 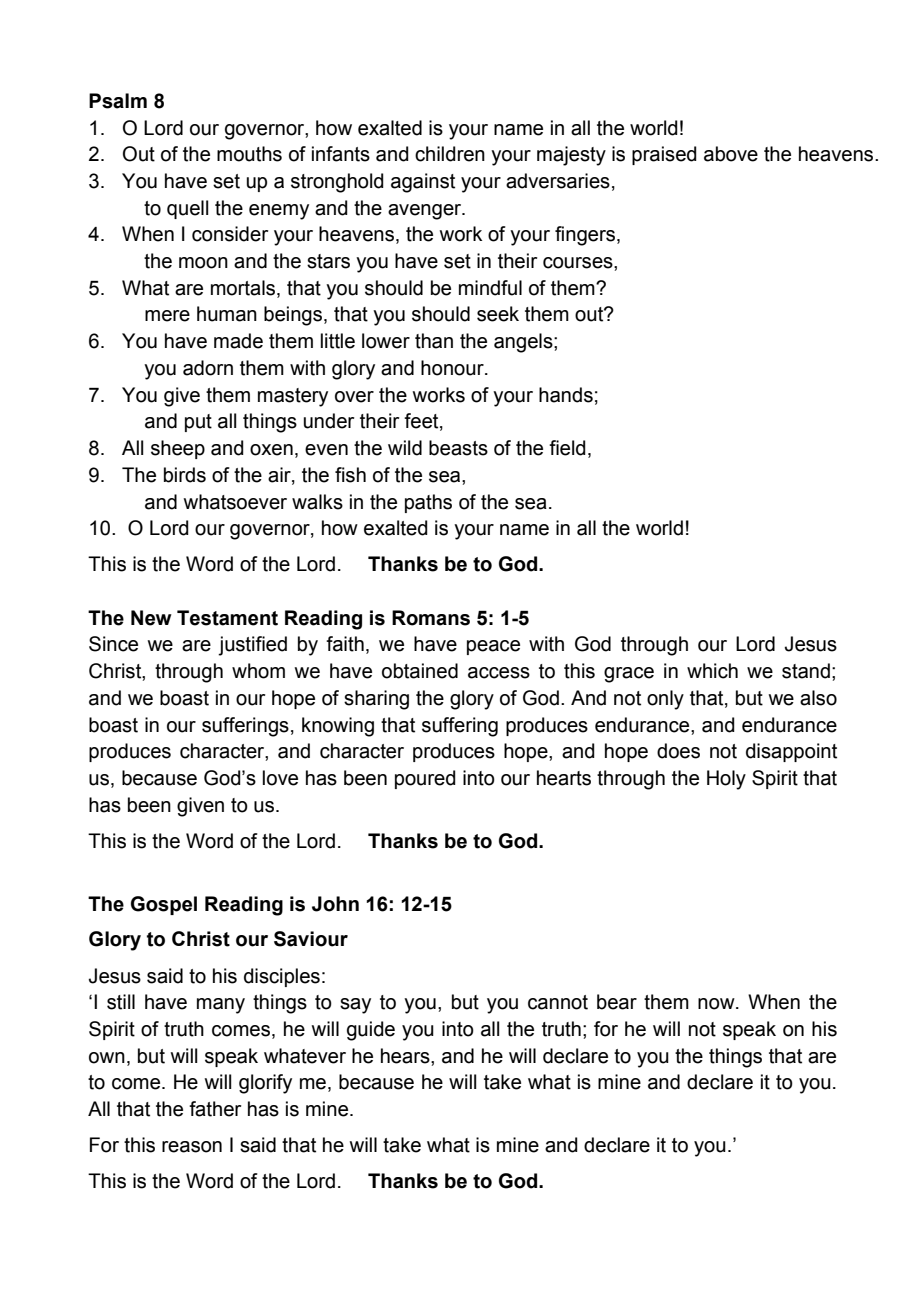 I want to click on mouths, so click(x=249, y=154).
